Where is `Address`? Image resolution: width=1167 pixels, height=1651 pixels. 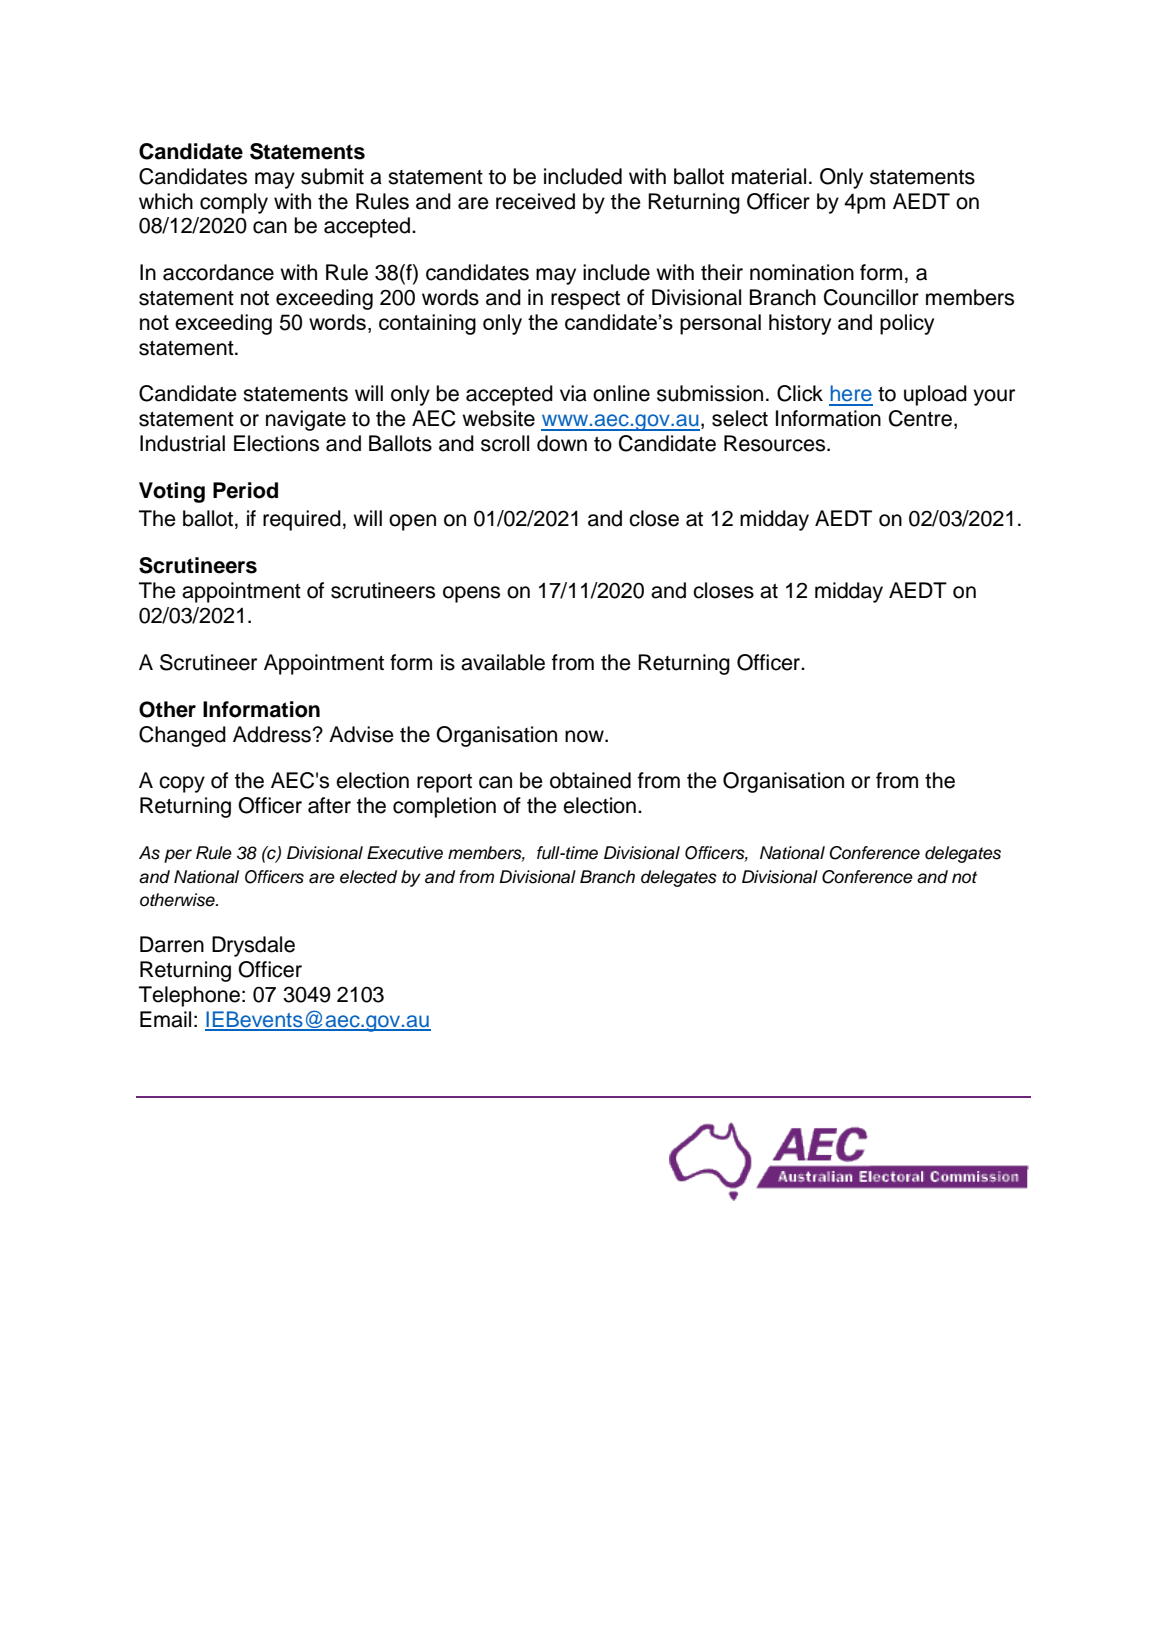 Address is located at coordinates (272, 734).
